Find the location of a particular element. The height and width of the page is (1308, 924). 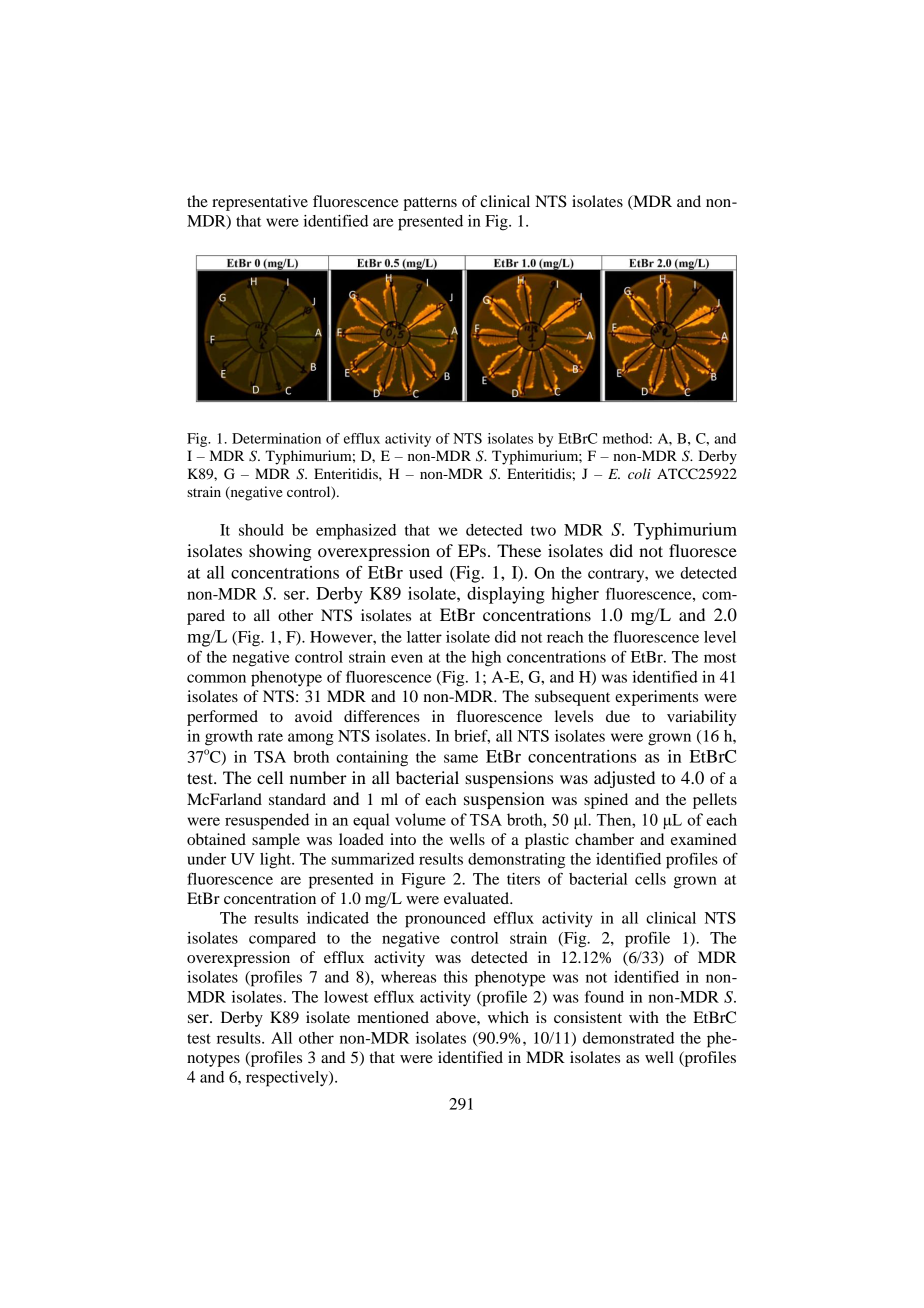

coli is located at coordinates (639, 473).
